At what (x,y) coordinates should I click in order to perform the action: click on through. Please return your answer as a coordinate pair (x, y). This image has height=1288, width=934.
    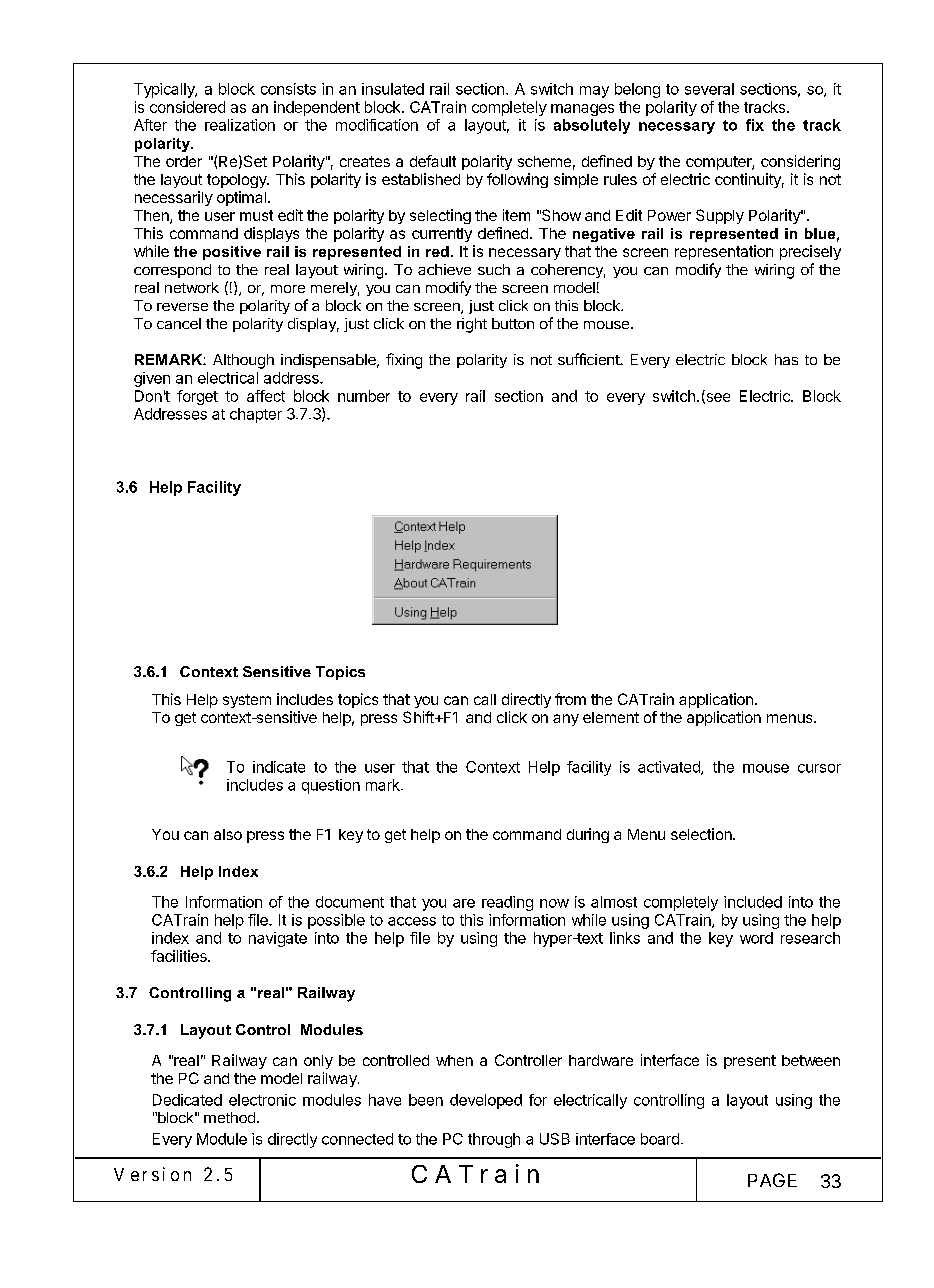
    Looking at the image, I should click on (494, 1140).
